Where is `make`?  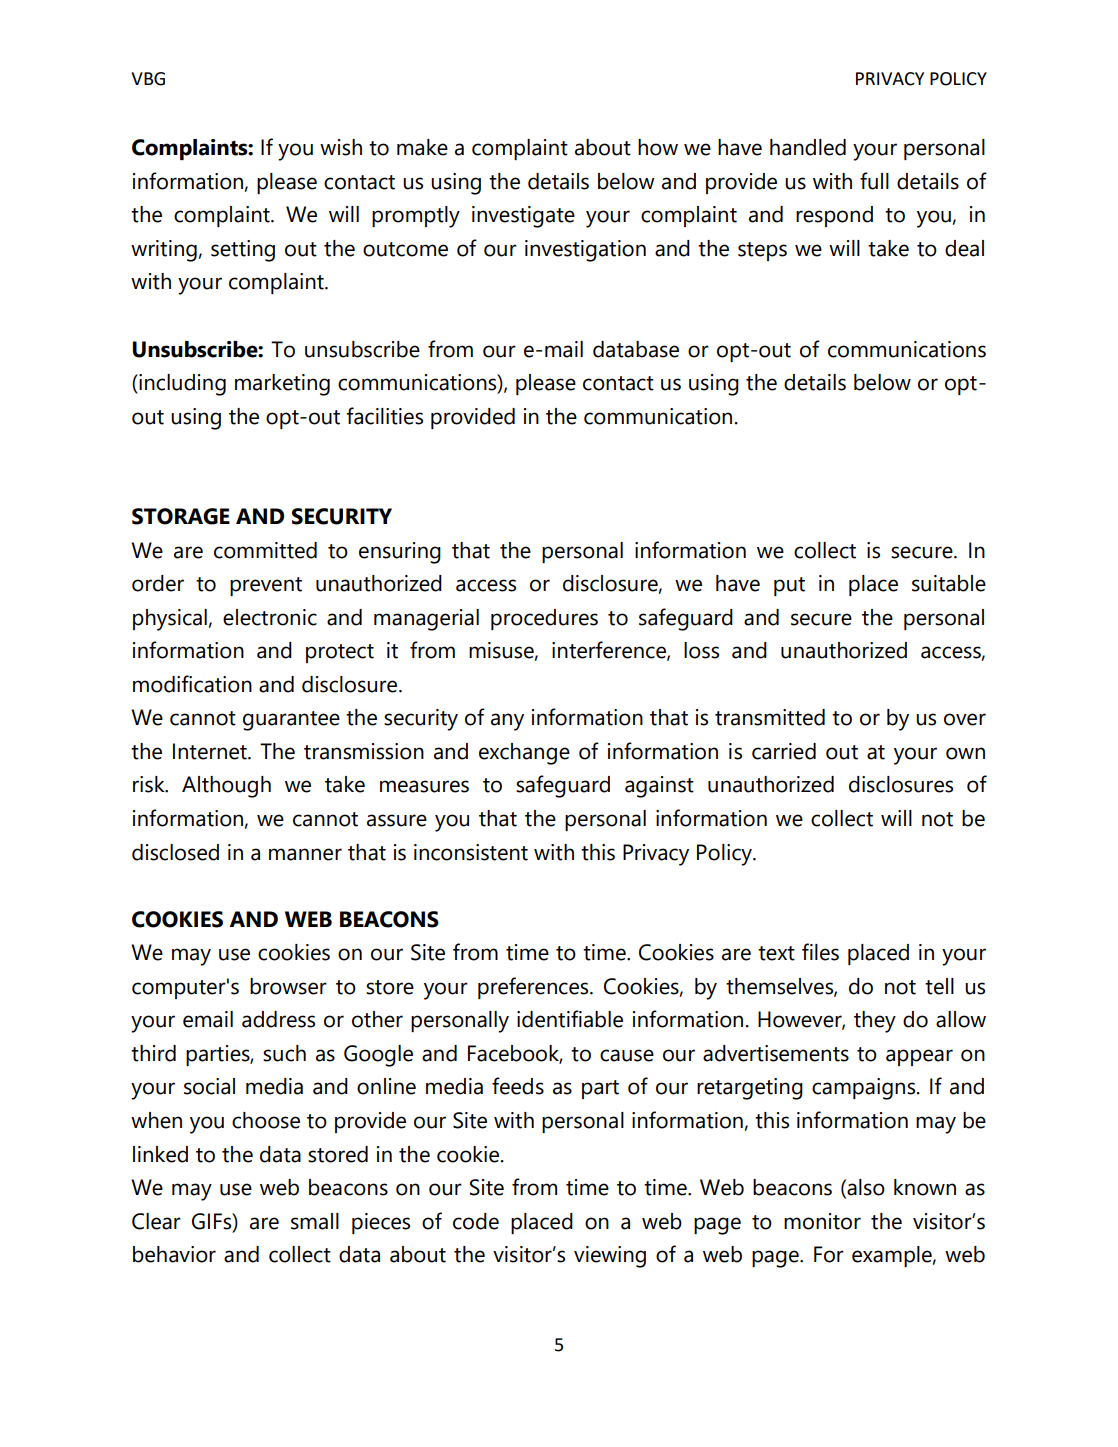 make is located at coordinates (422, 147).
